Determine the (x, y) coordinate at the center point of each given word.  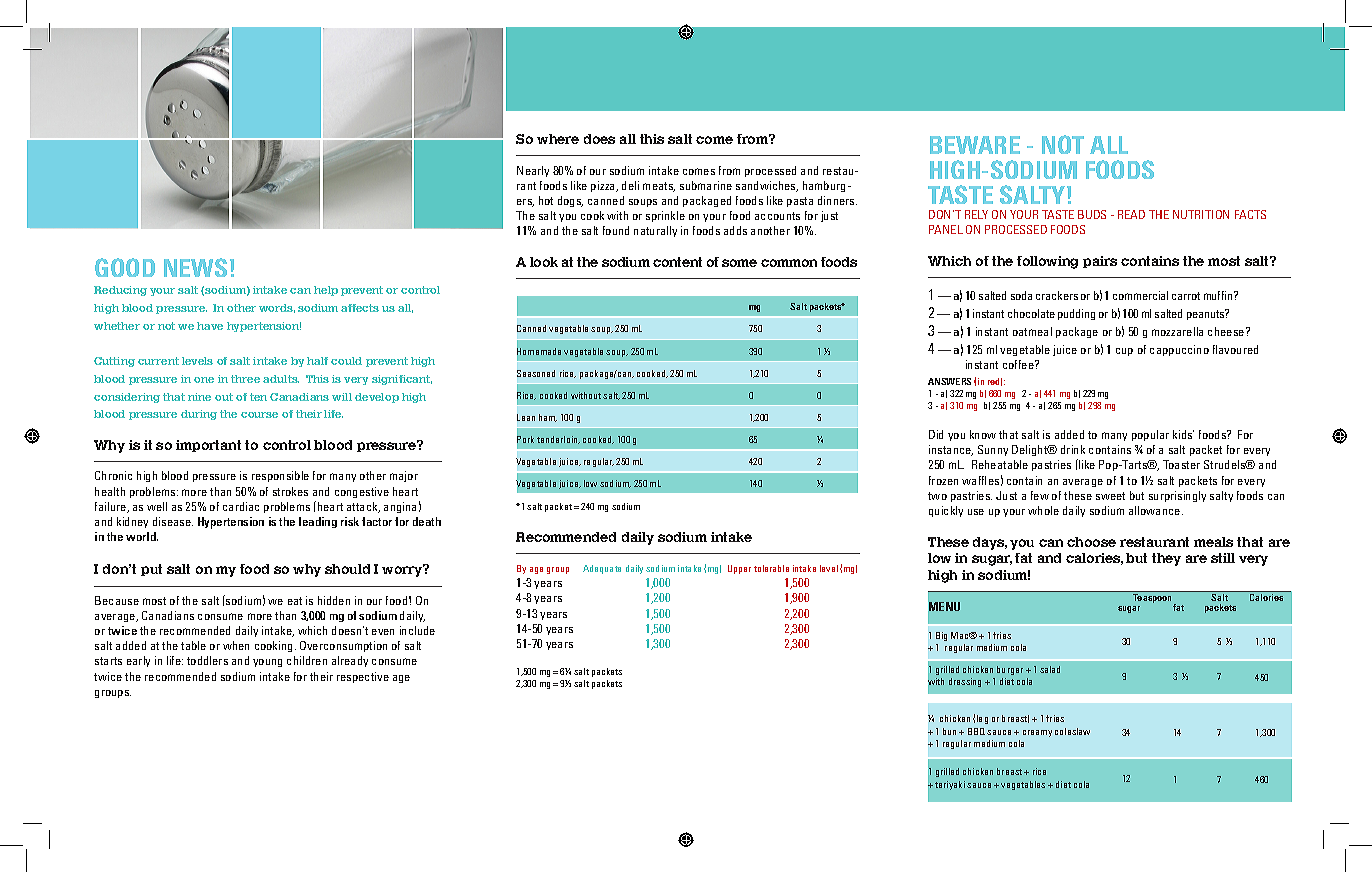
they (1166, 559)
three (245, 379)
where (558, 139)
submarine (706, 185)
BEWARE (975, 145)
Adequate (602, 569)
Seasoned (536, 373)
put (151, 570)
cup (1124, 352)
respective (363, 677)
